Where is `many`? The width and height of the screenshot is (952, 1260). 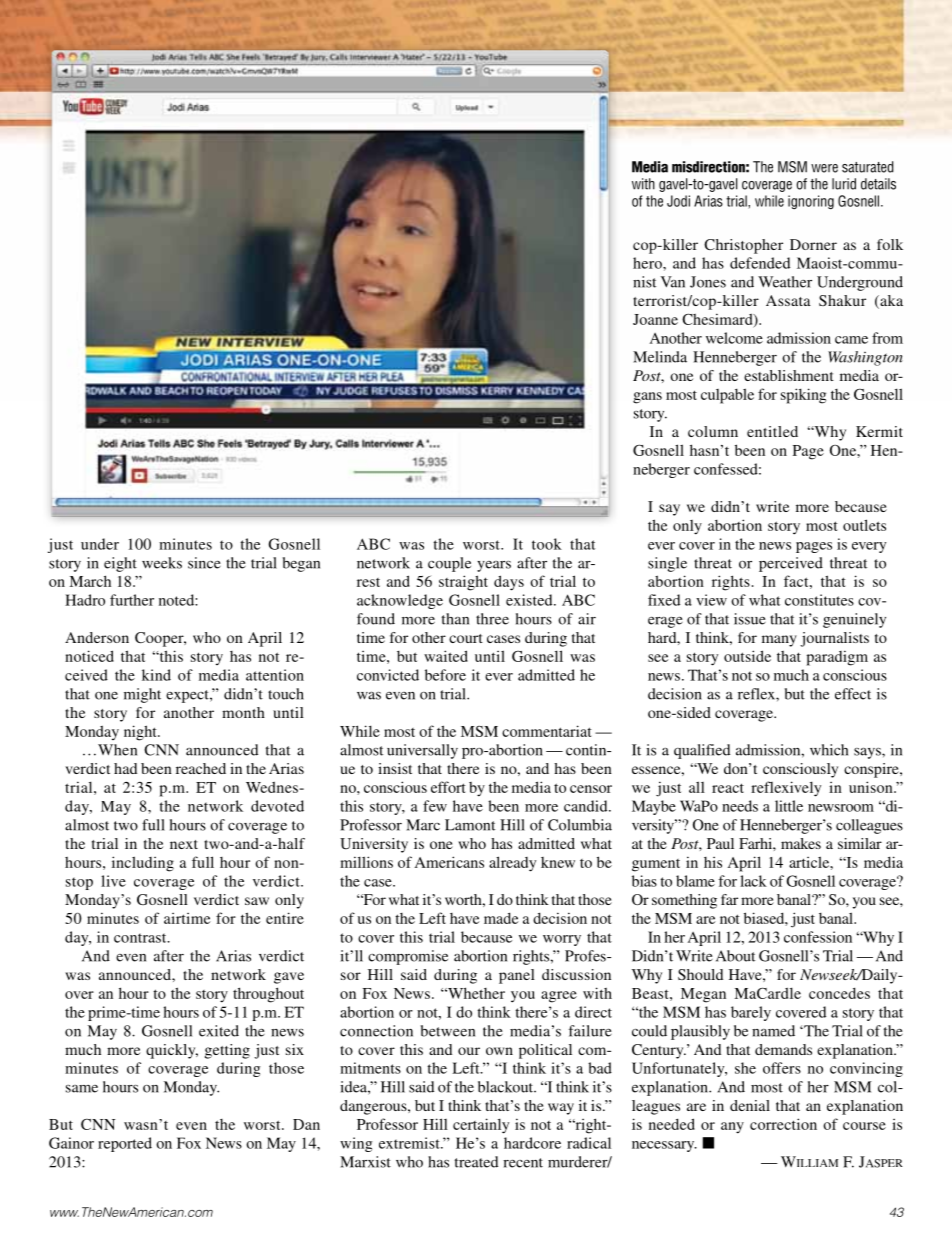
many is located at coordinates (779, 641).
